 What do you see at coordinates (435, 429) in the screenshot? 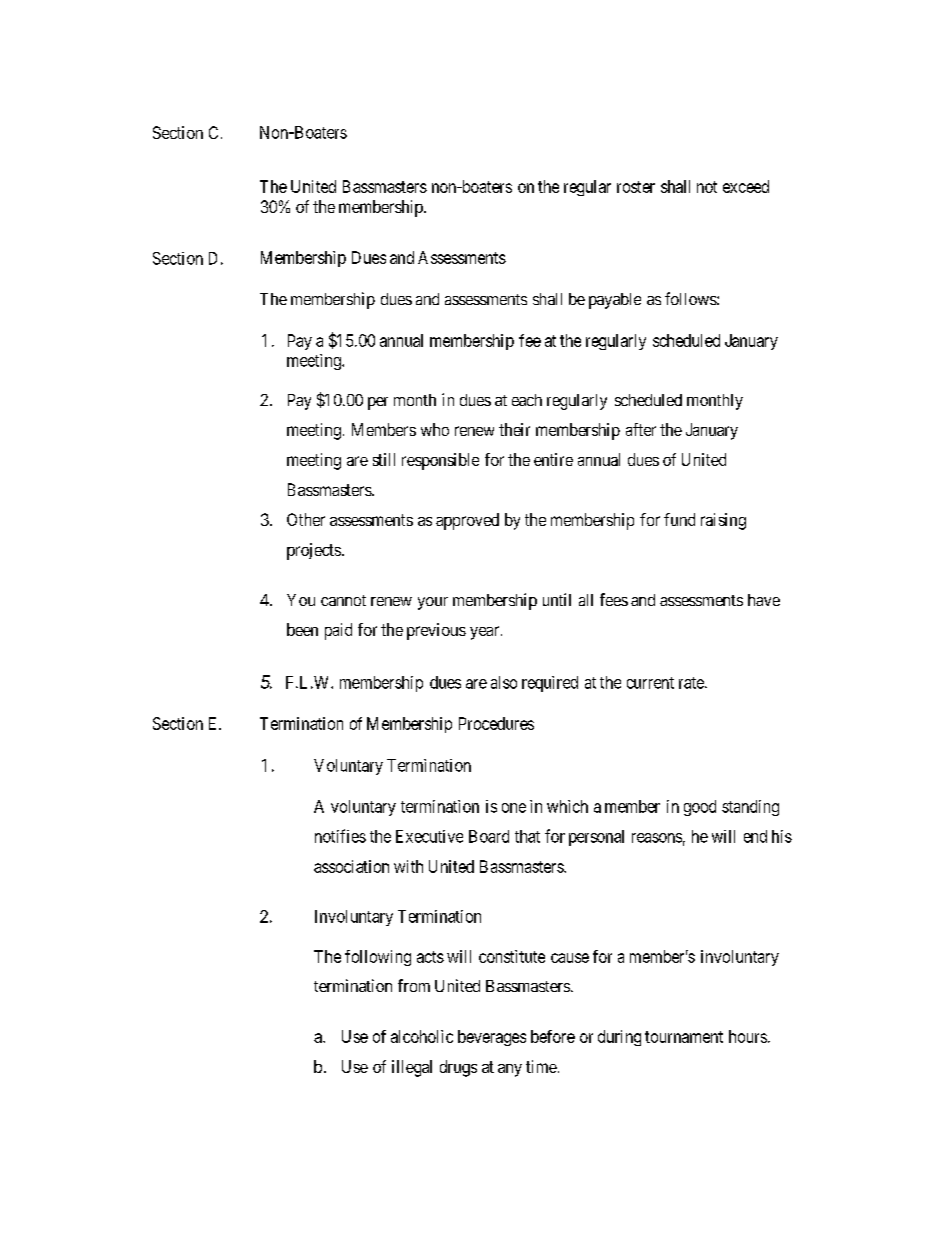
I see `who` at bounding box center [435, 429].
